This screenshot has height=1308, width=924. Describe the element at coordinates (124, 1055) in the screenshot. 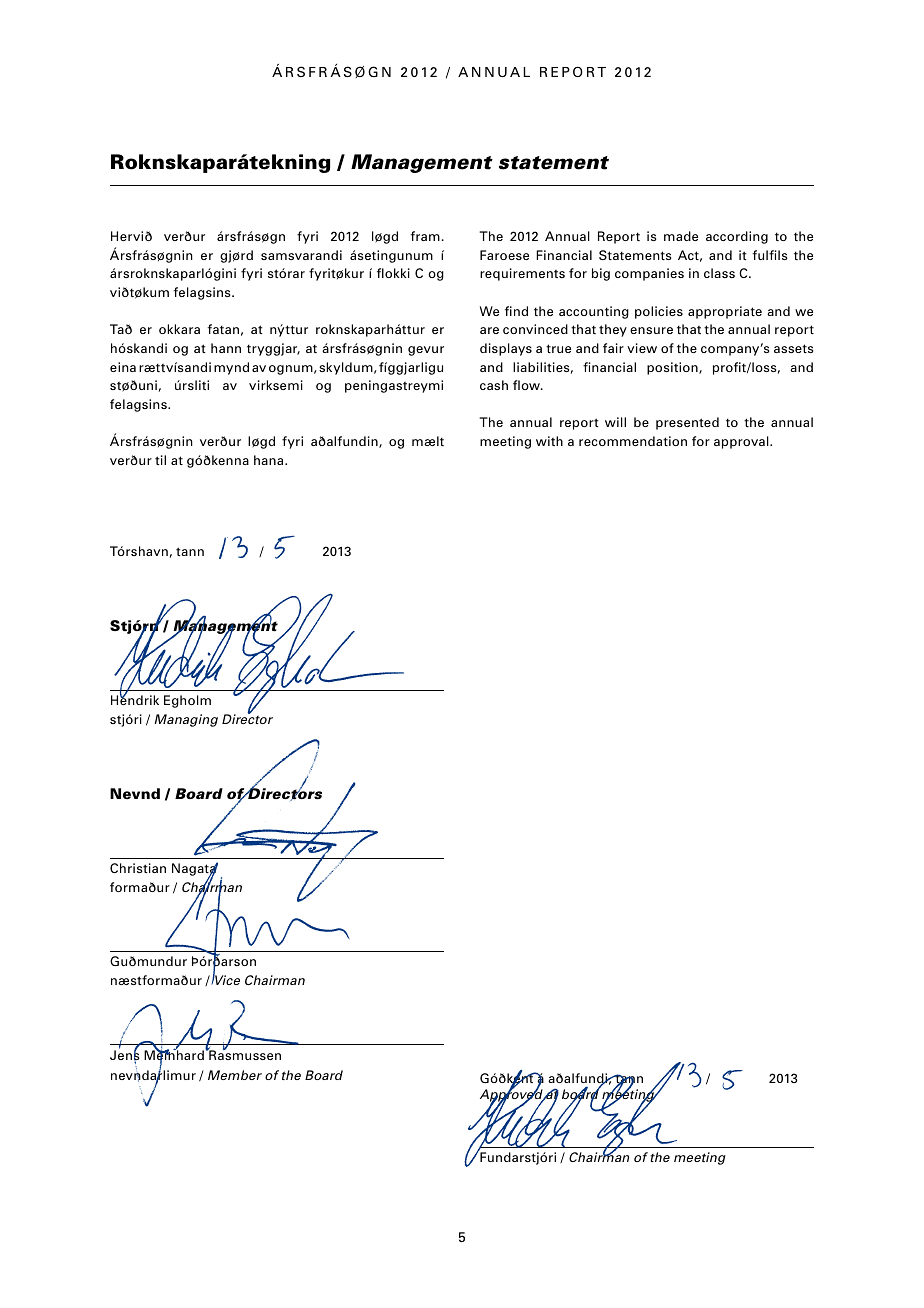

I see `Jens` at that location.
